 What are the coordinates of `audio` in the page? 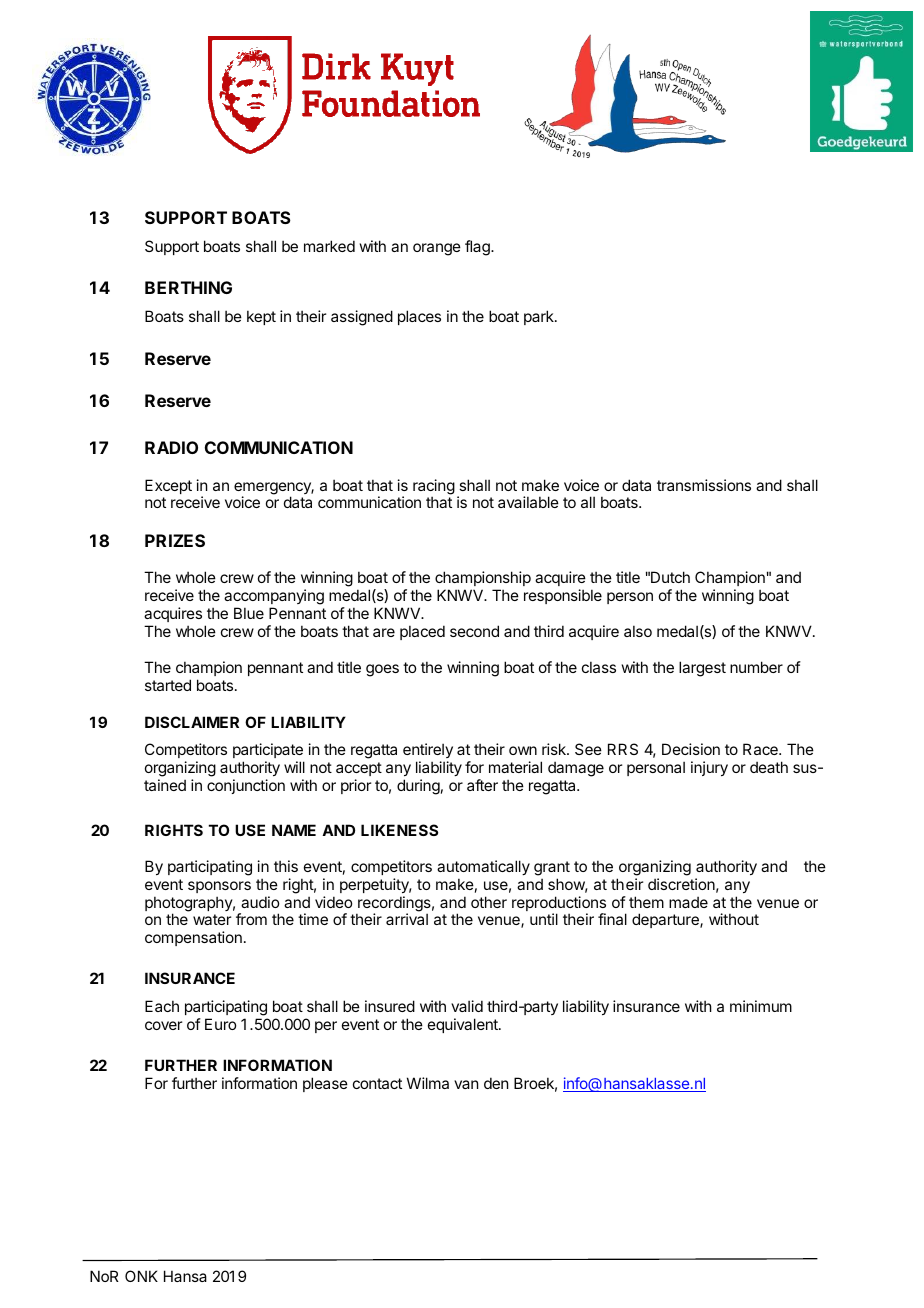 It's located at (260, 902).
